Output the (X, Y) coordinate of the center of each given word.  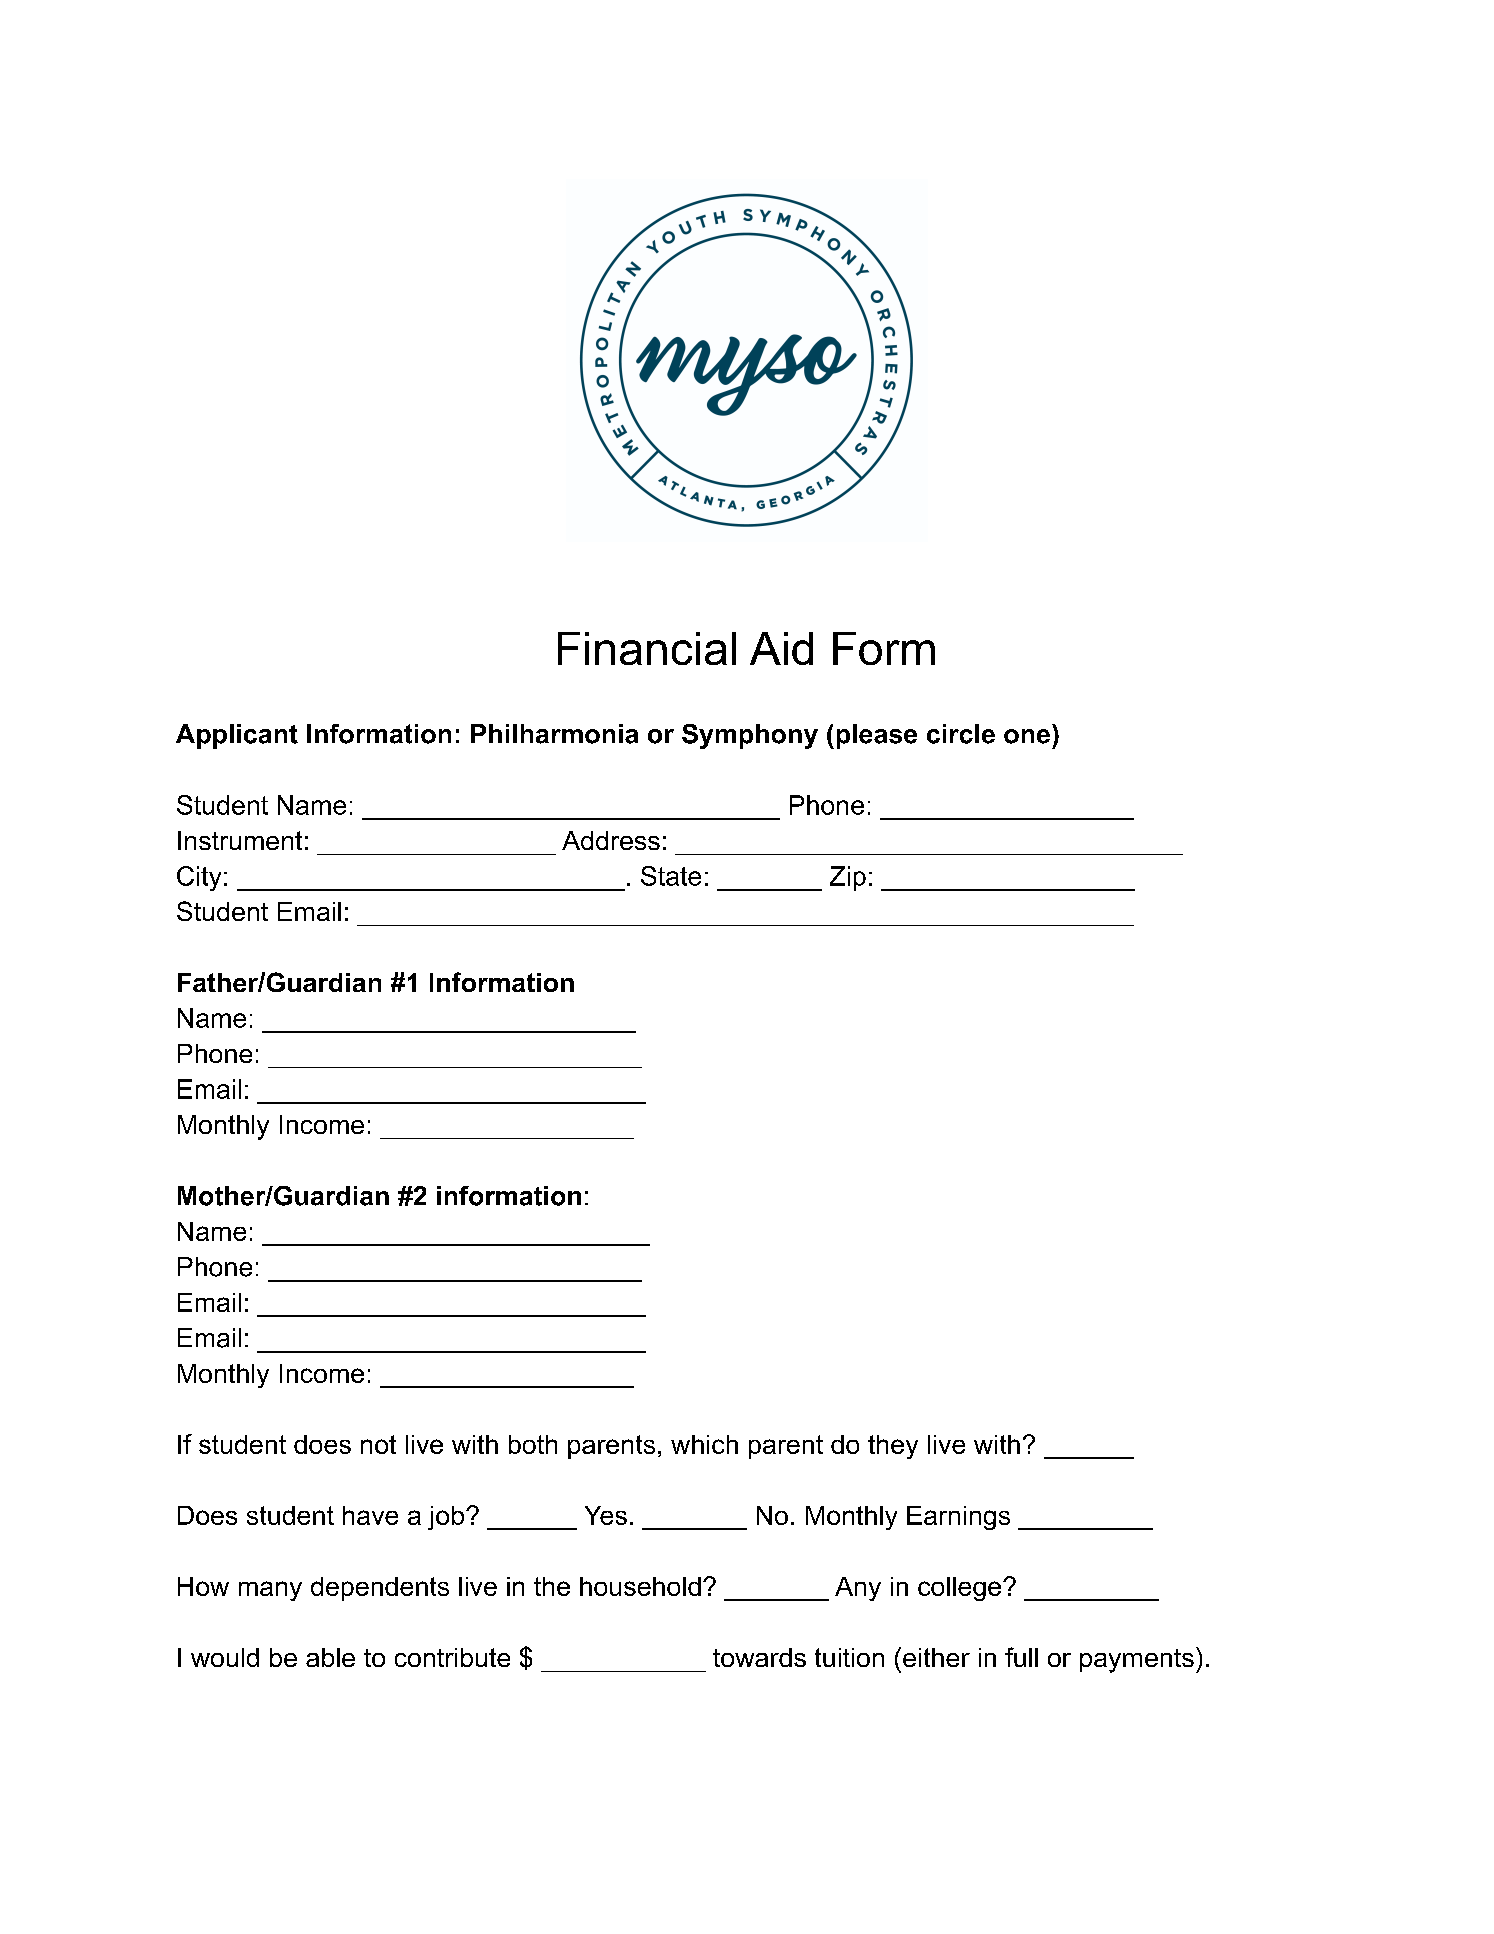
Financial (647, 648)
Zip (848, 878)
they (893, 1447)
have (370, 1515)
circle (961, 734)
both (533, 1444)
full (1021, 1657)
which (704, 1444)
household (640, 1586)
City (199, 878)
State (671, 876)
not (378, 1444)
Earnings (958, 1518)
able (330, 1657)
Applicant (237, 736)
